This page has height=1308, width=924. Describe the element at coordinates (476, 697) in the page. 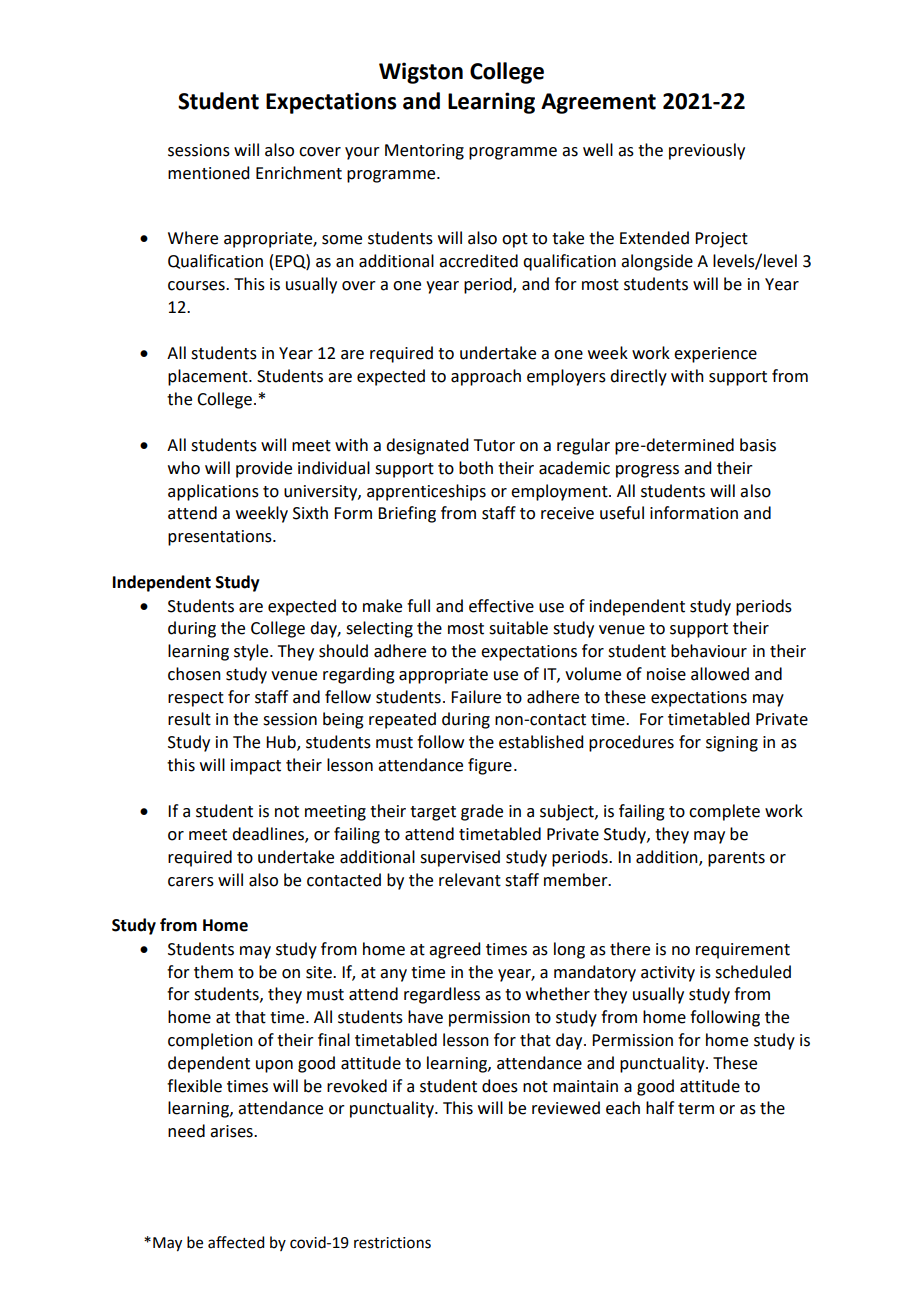

I see `Failure` at that location.
